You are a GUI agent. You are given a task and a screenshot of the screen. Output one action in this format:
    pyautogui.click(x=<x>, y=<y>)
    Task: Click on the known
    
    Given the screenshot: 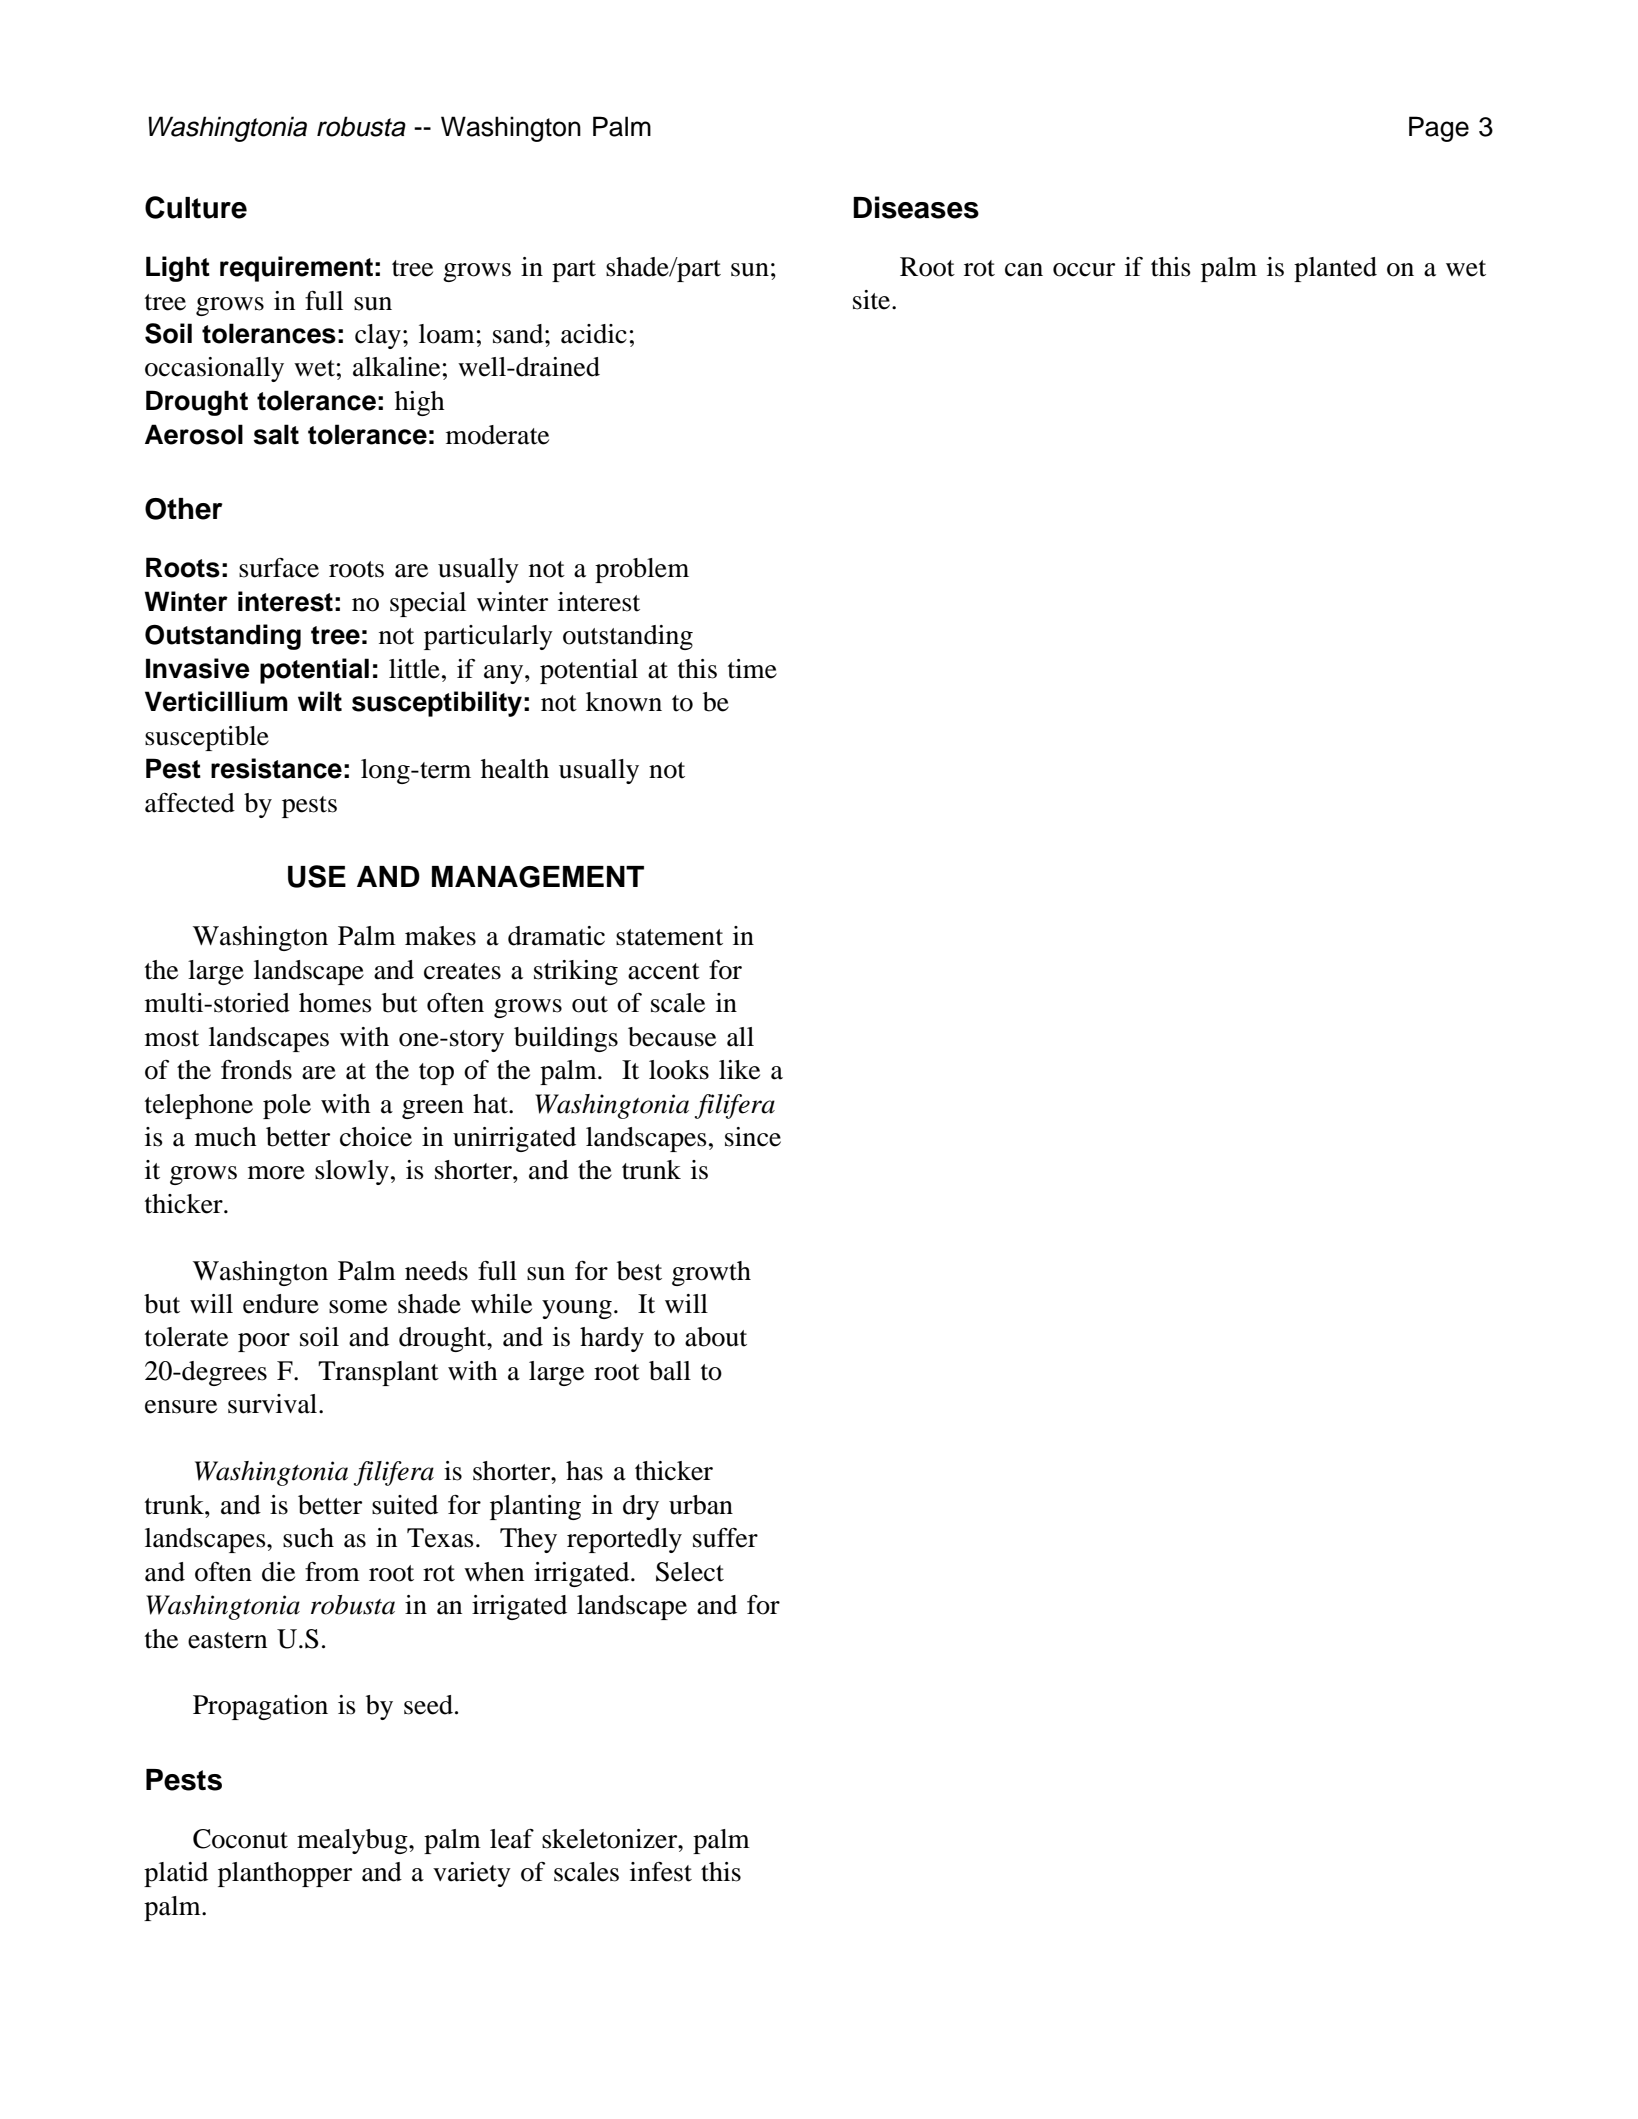 What is the action you would take?
    pyautogui.click(x=624, y=702)
